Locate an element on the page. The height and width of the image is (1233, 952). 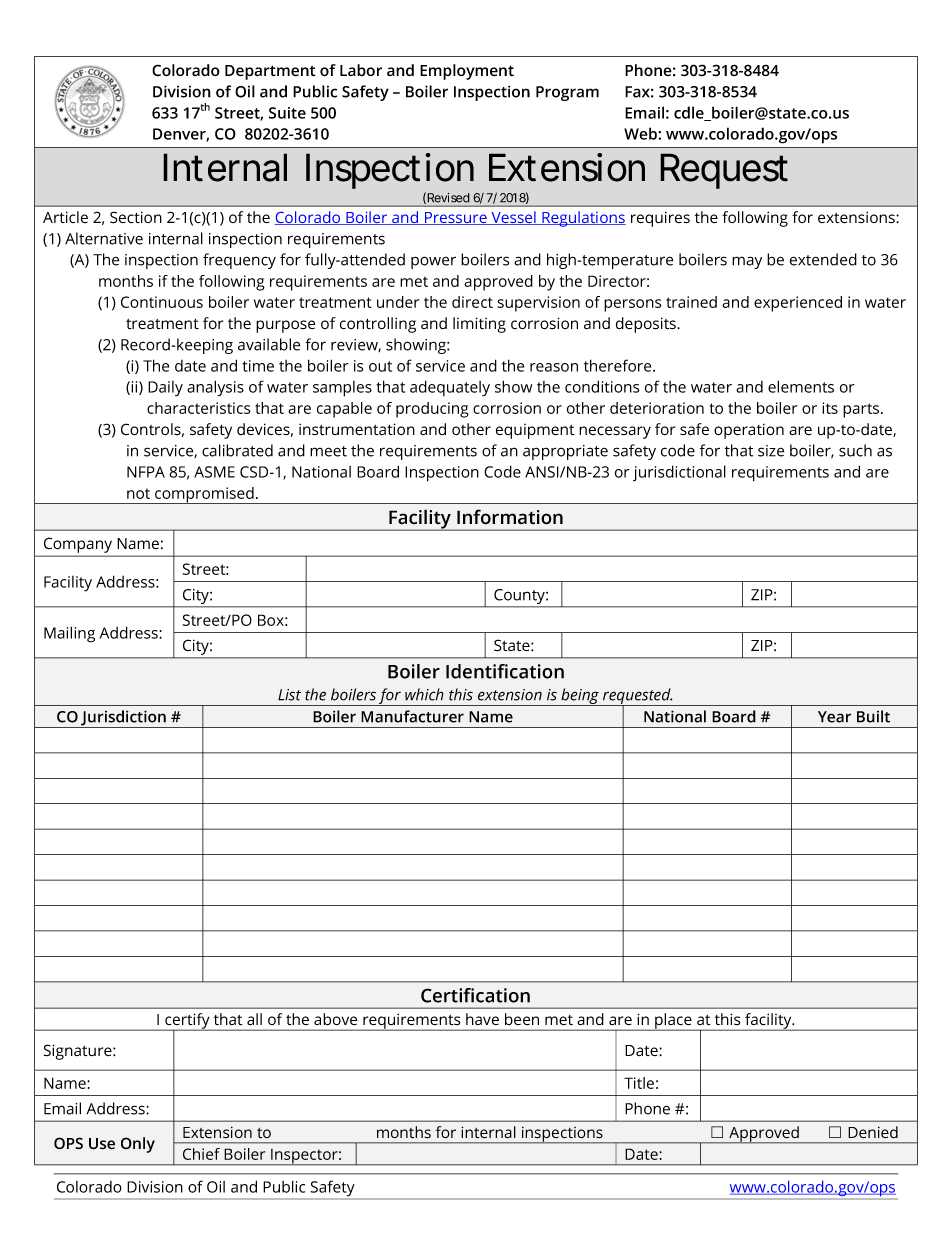
Web is located at coordinates (641, 133).
